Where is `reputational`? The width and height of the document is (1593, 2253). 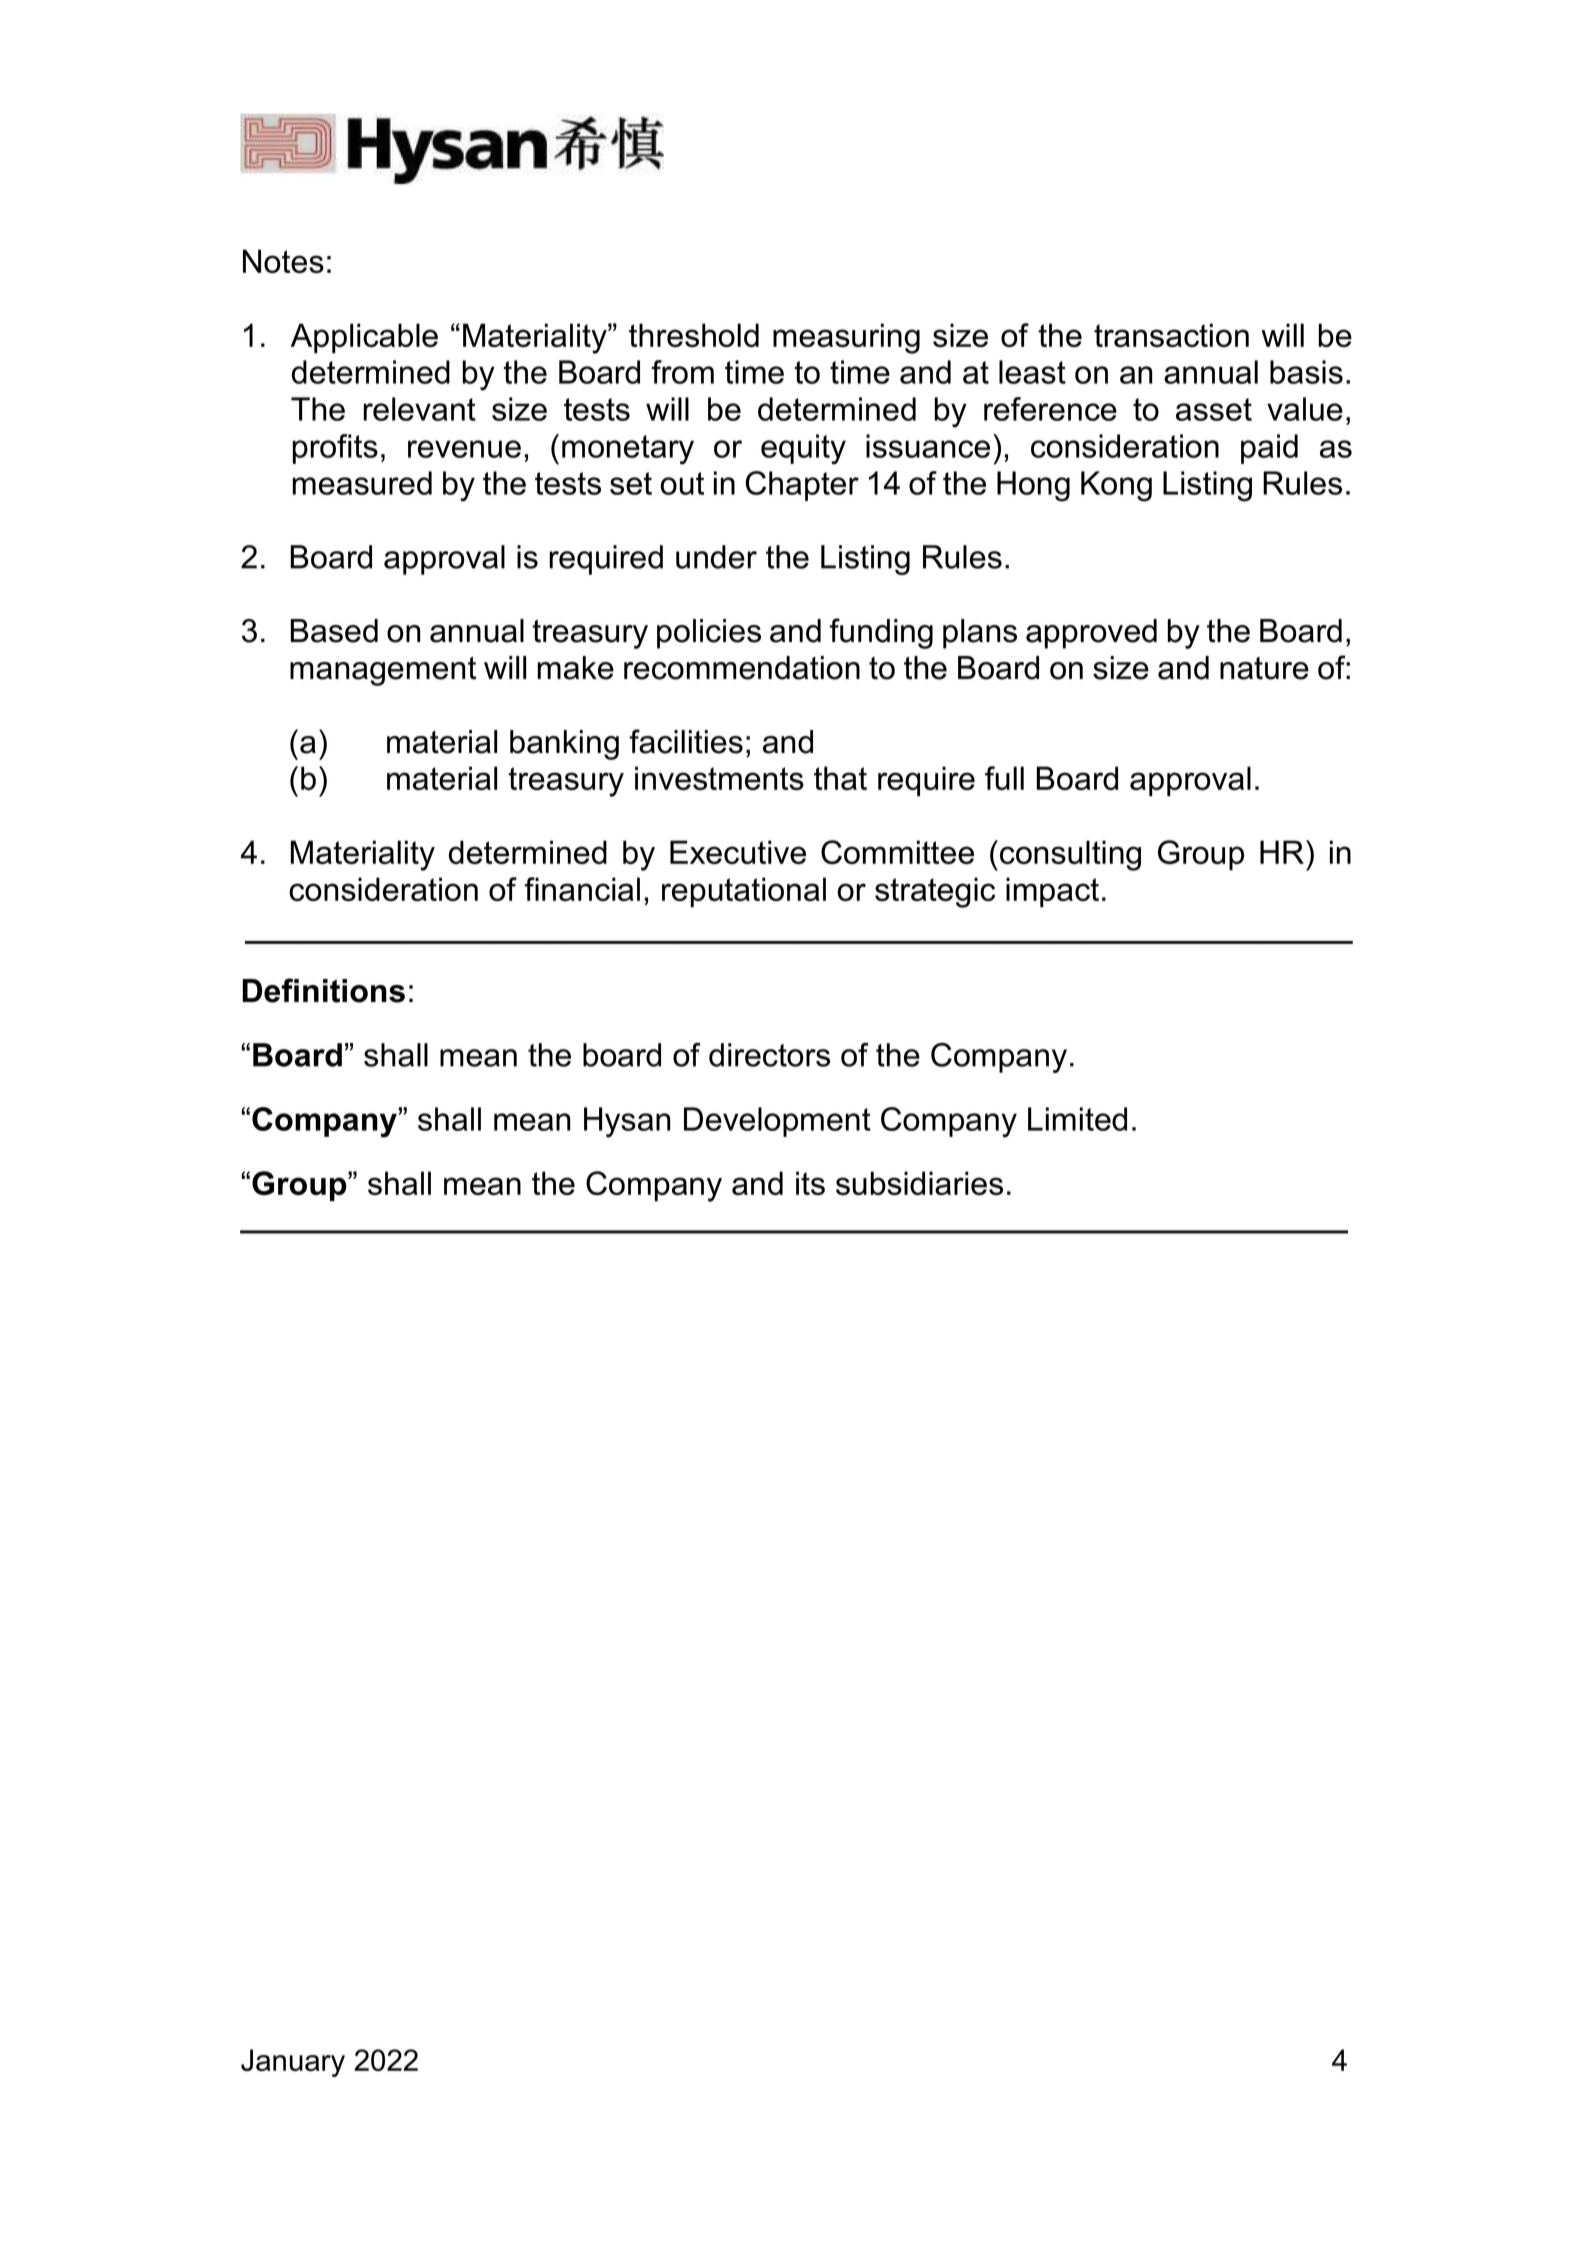 reputational is located at coordinates (744, 892).
